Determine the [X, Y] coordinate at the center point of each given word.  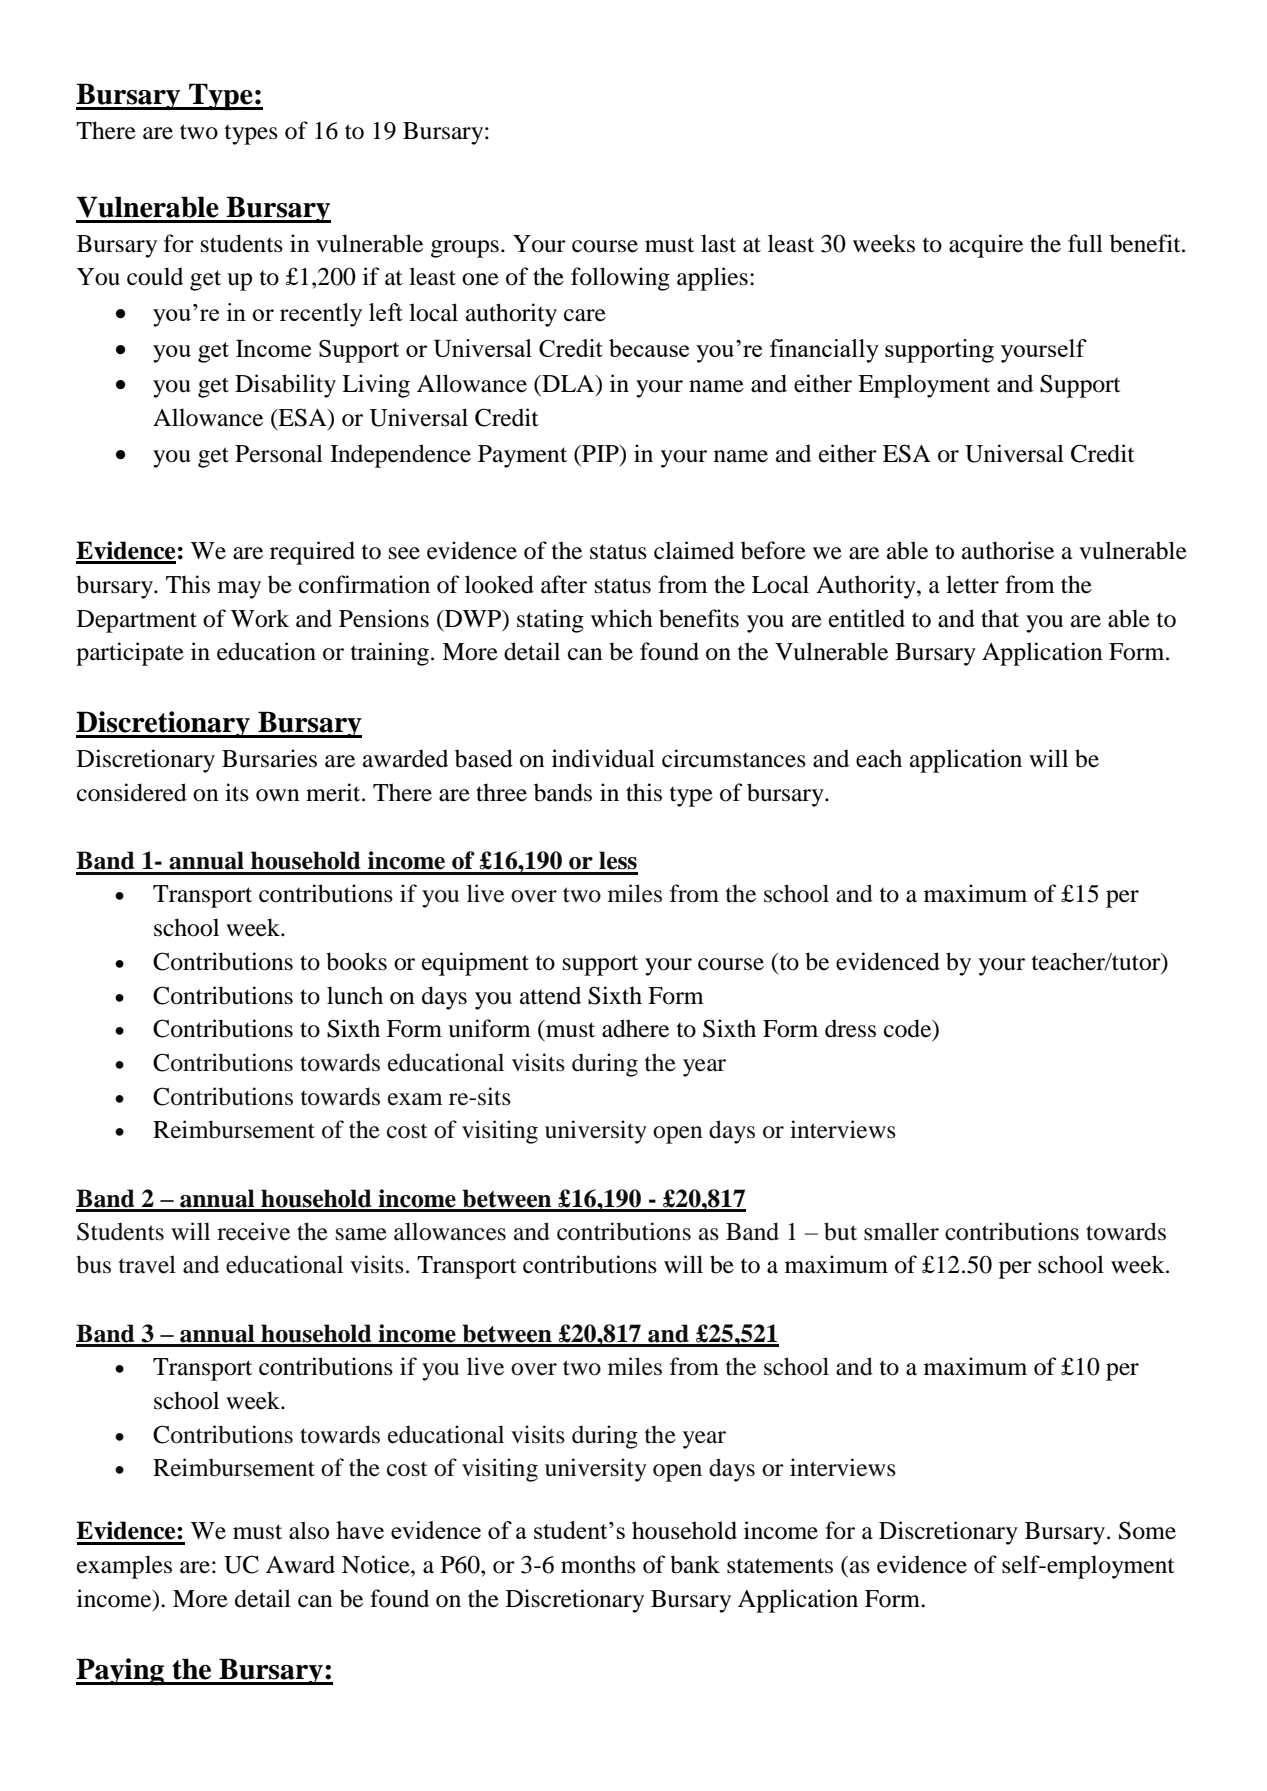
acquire [986, 246]
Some [1147, 1530]
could [155, 276]
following [620, 279]
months [598, 1564]
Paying [121, 1671]
